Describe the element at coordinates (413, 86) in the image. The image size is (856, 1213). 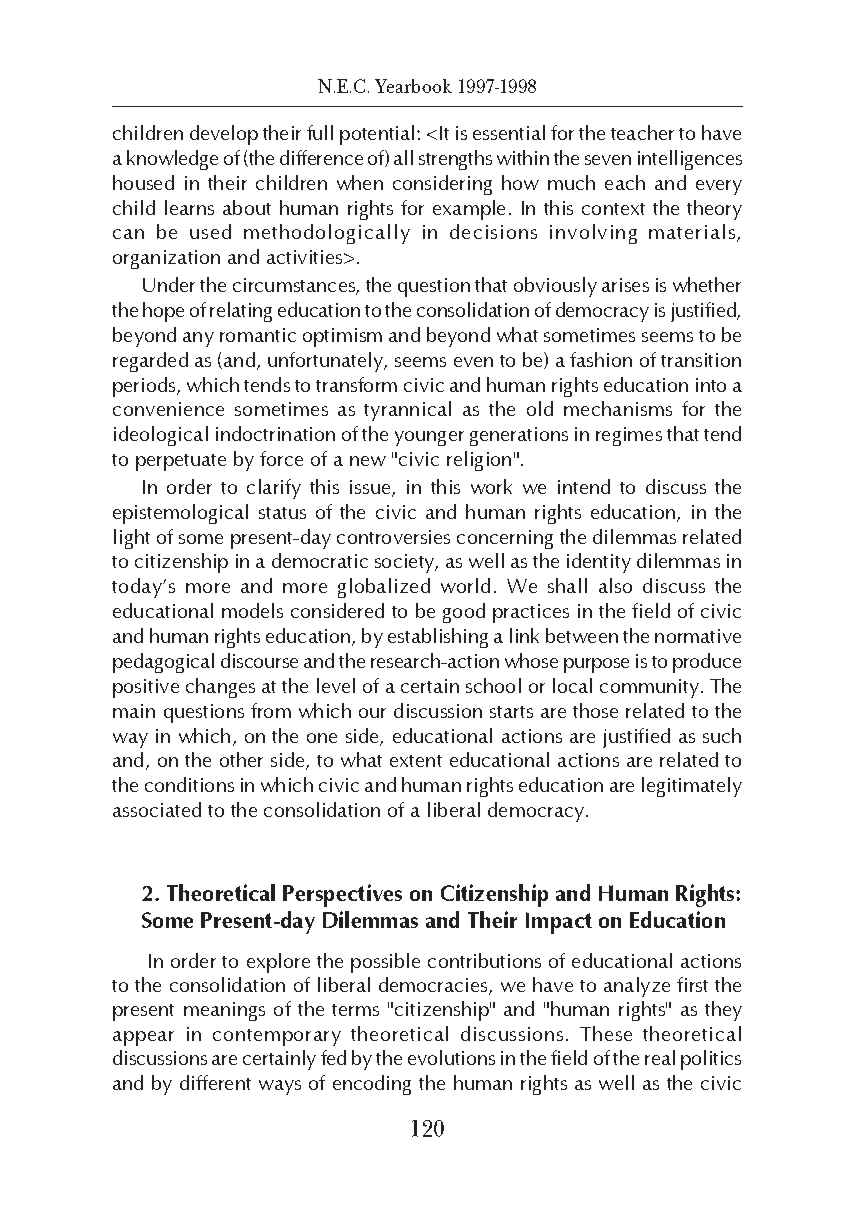
I see `Yearbook` at that location.
